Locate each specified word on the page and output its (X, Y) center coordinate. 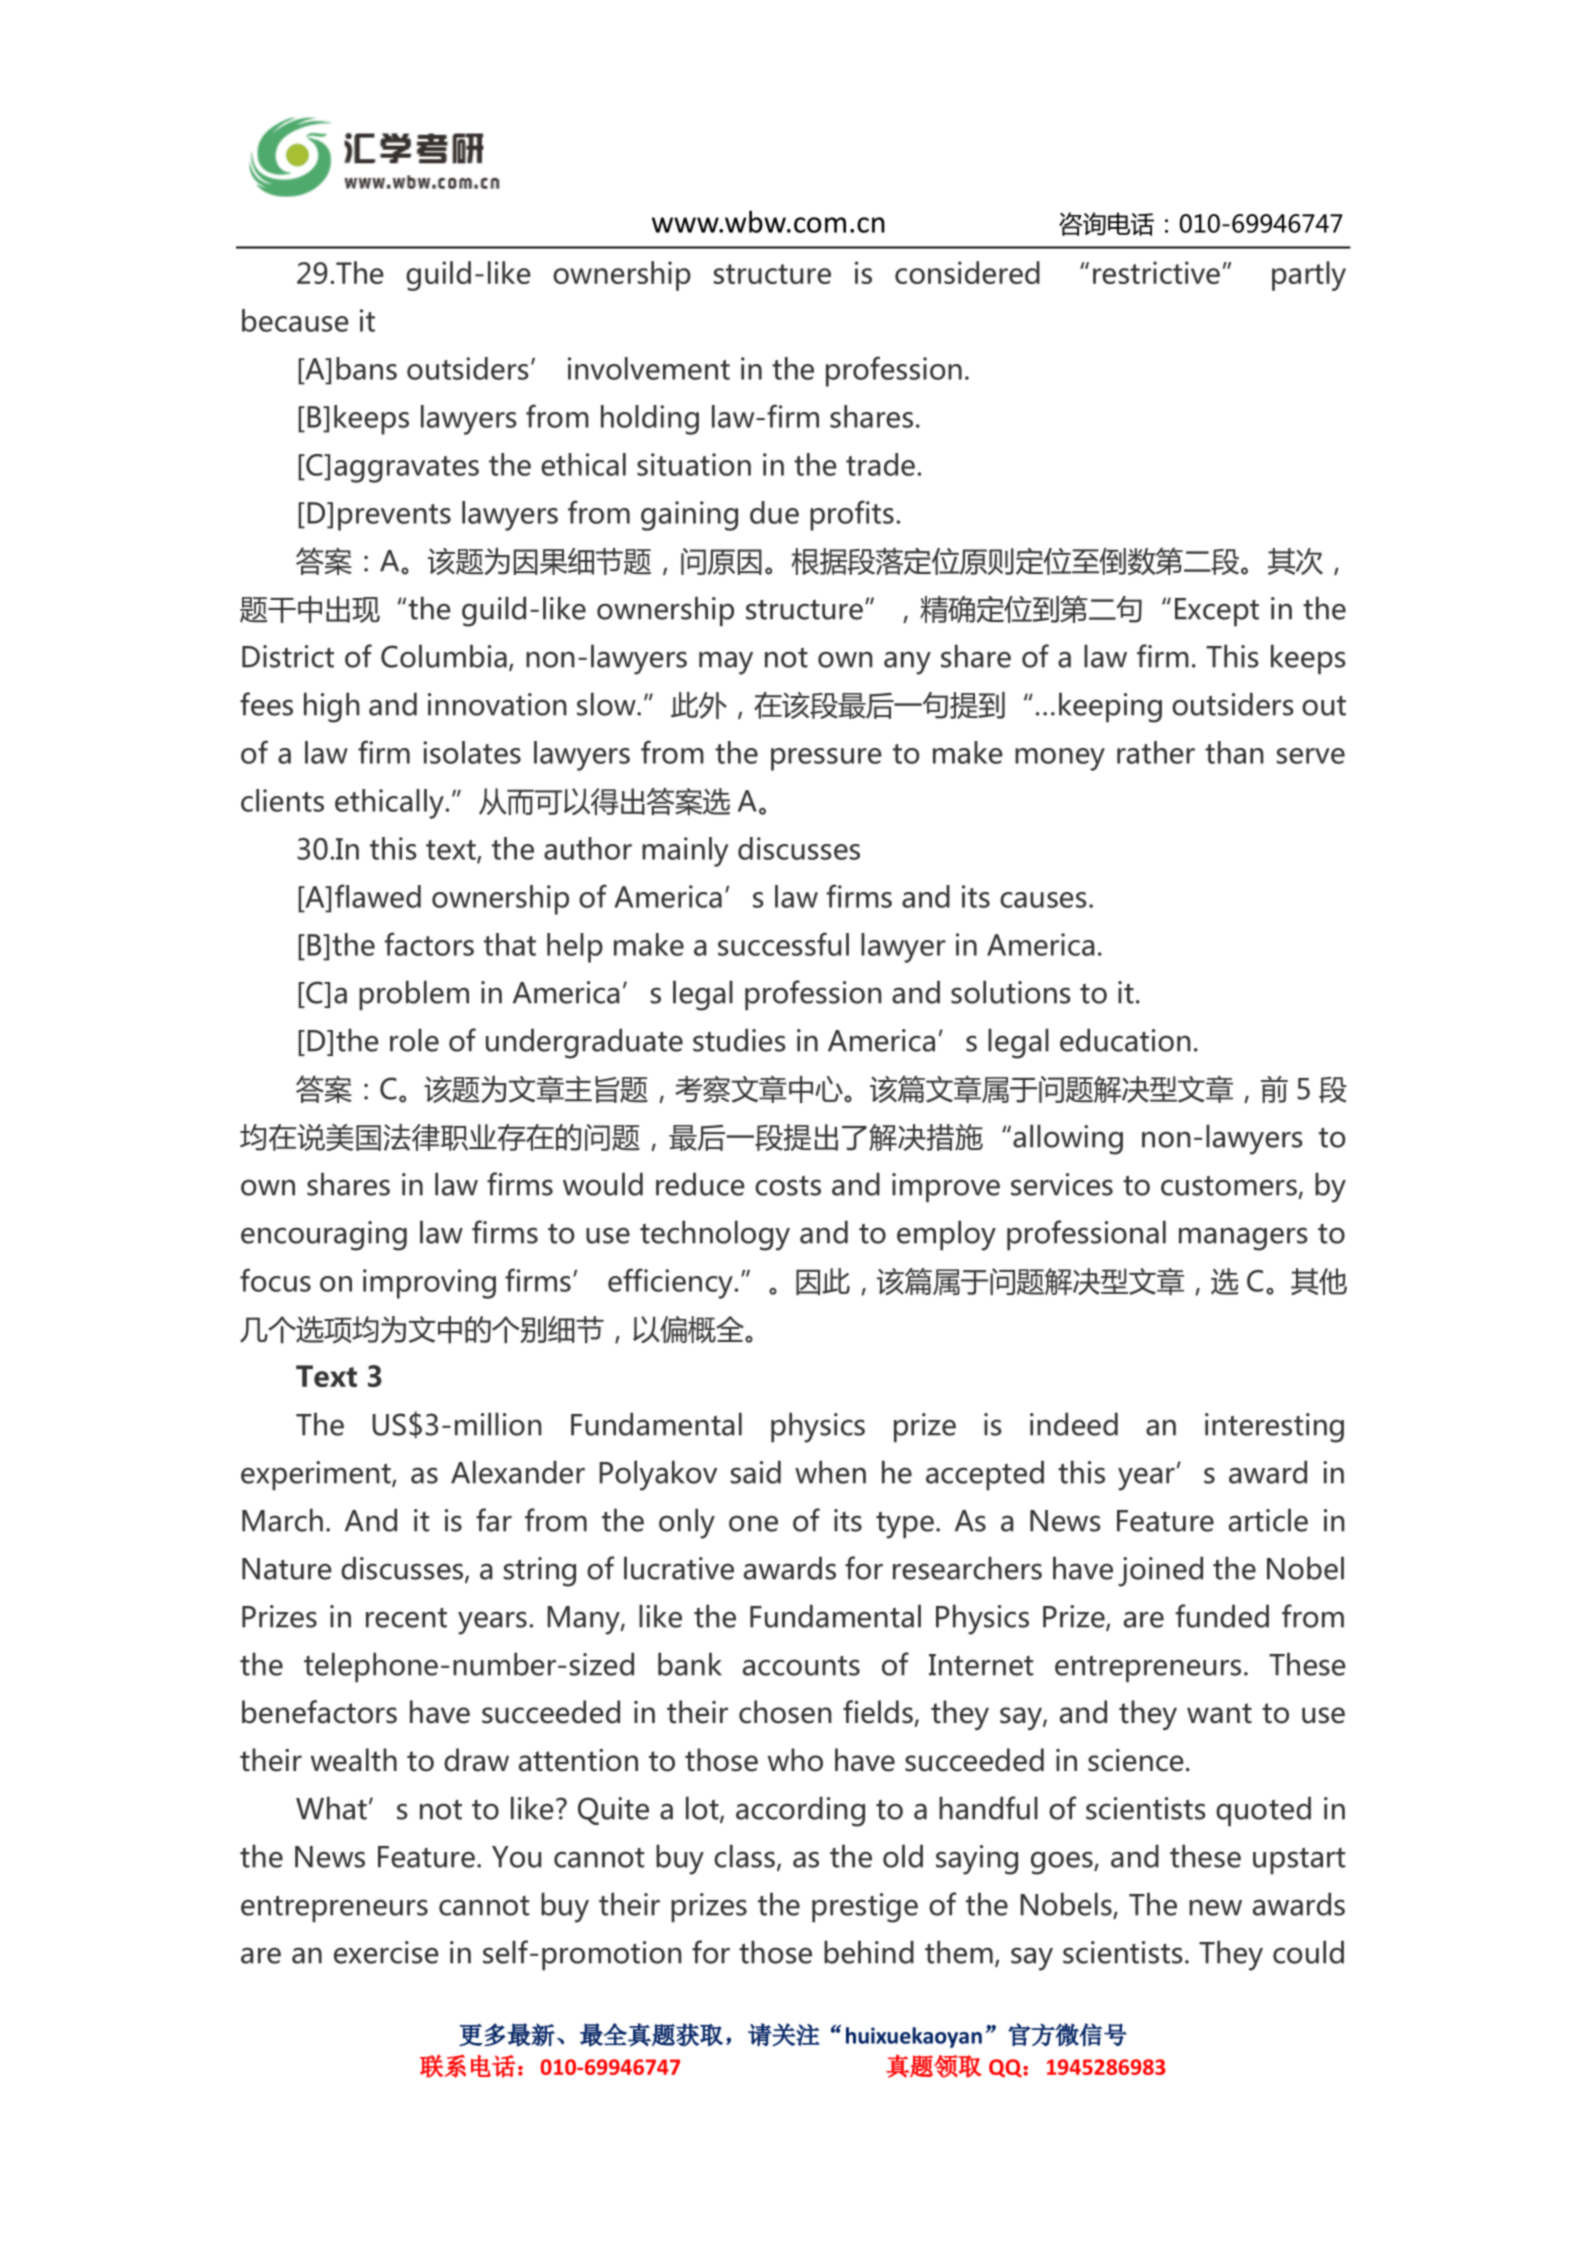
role (414, 1040)
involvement (649, 368)
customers (1229, 1186)
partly (1309, 276)
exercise (386, 1952)
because (295, 320)
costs (788, 1186)
